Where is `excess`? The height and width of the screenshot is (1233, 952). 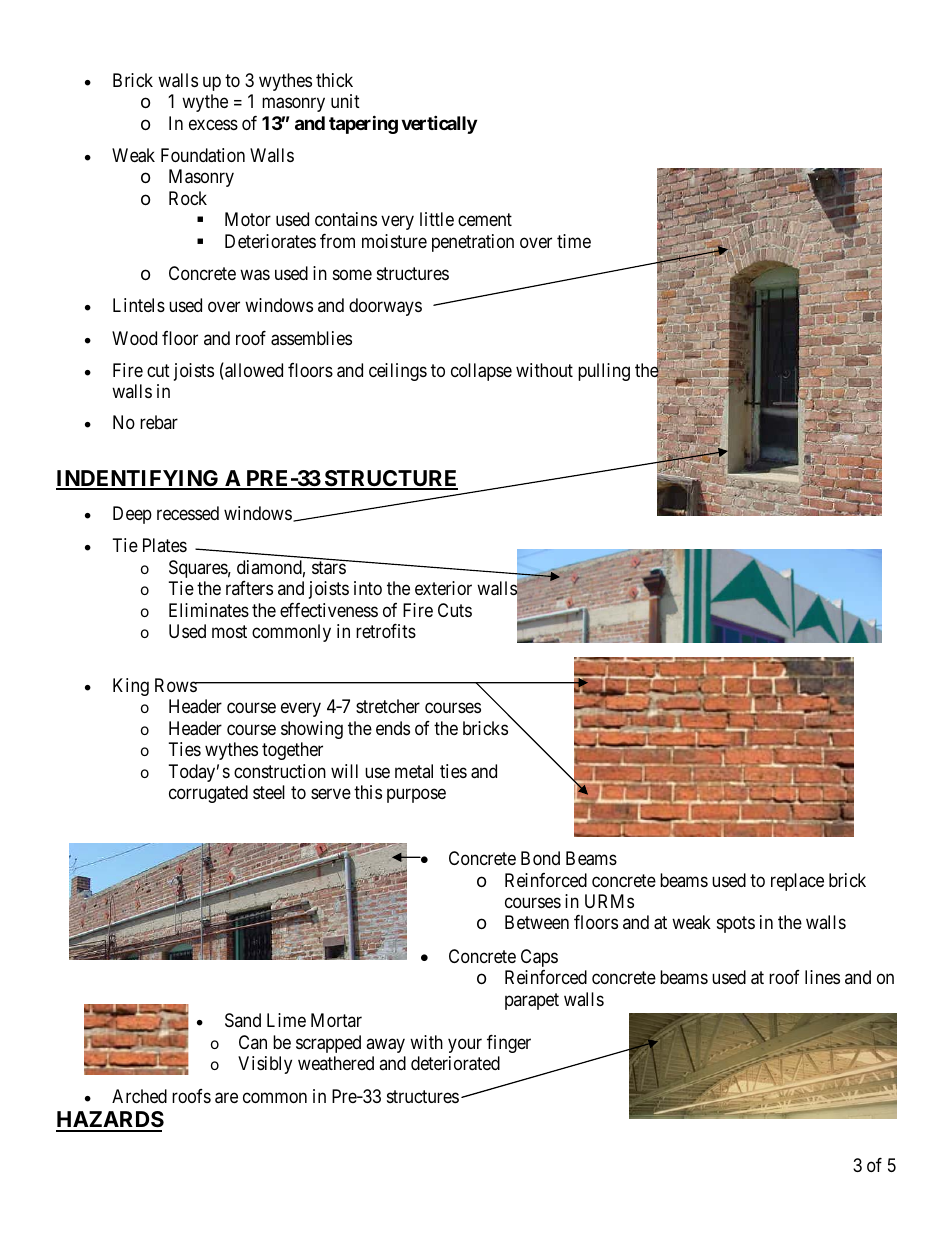
excess is located at coordinates (213, 124).
